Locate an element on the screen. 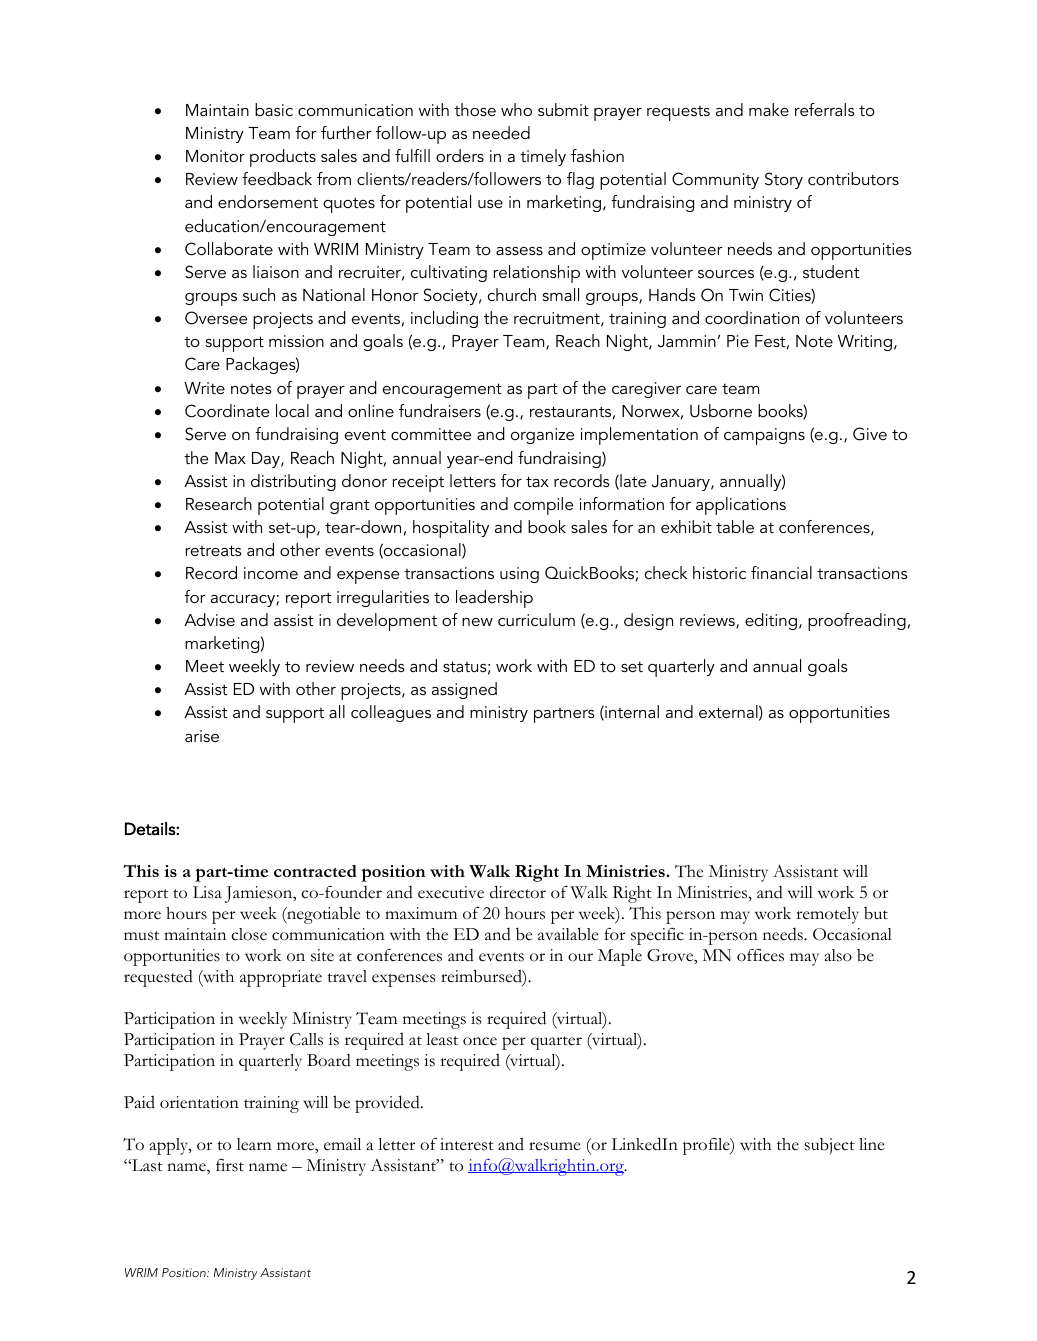  Monitor is located at coordinates (215, 156).
